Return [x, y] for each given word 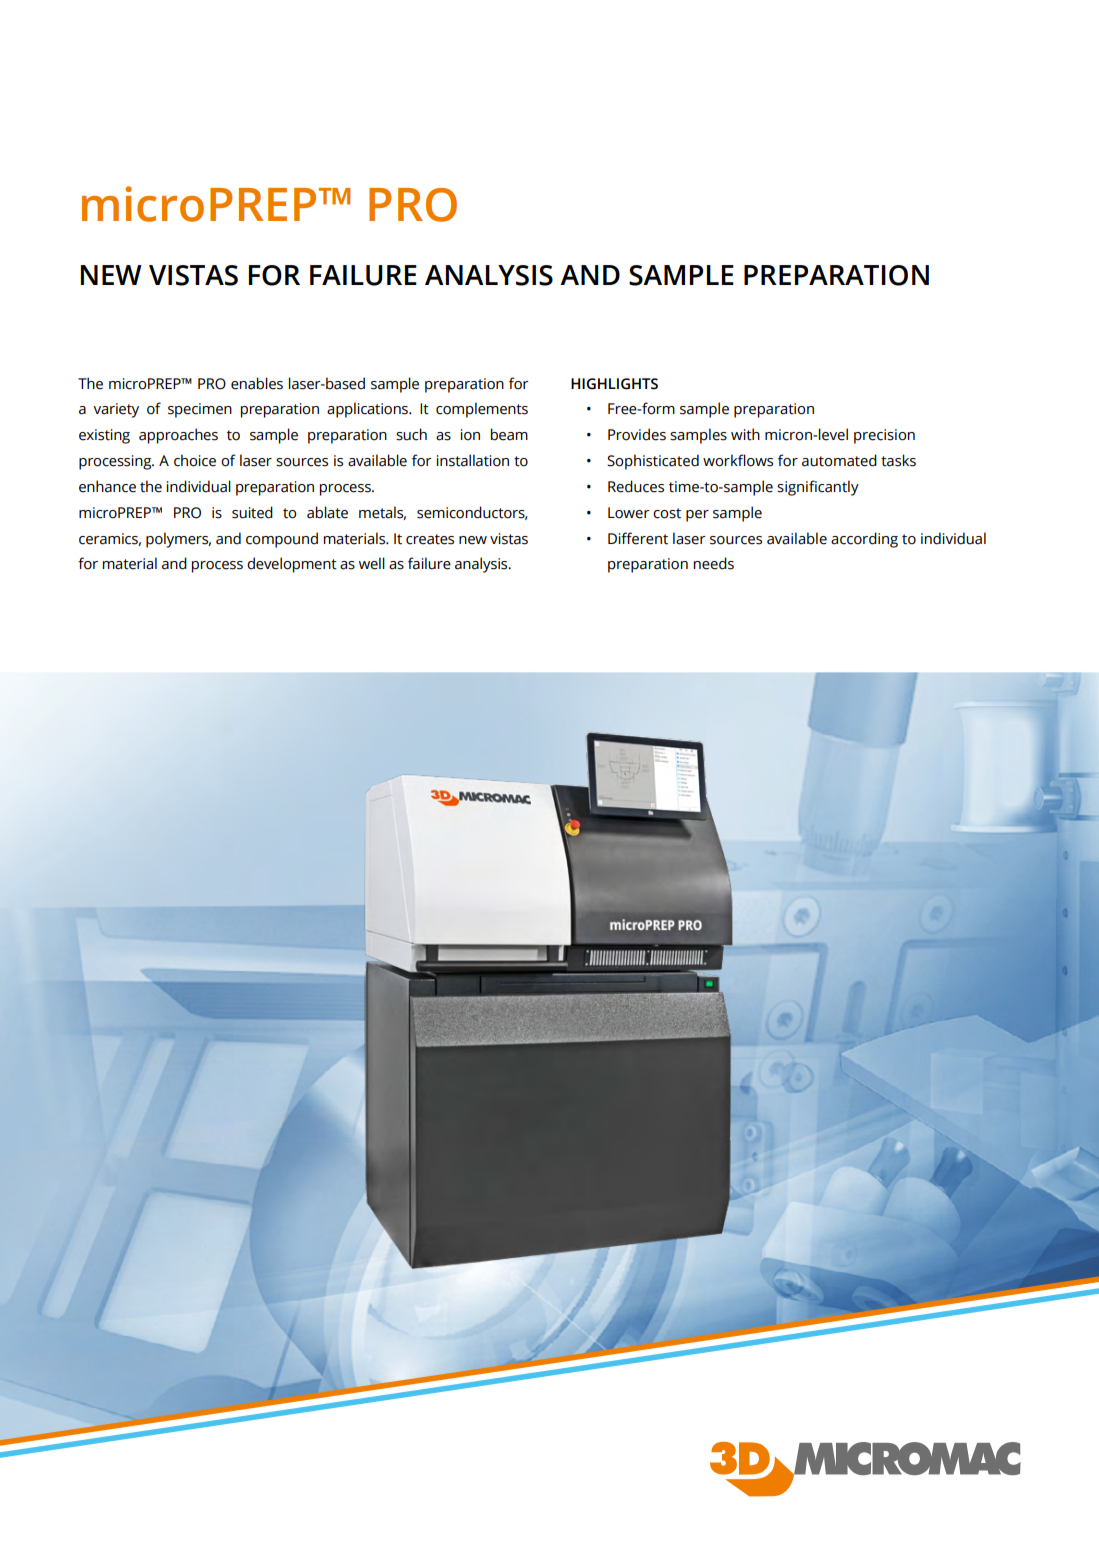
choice [195, 460]
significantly [818, 488]
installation [473, 460]
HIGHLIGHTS [614, 384]
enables [257, 383]
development [292, 565]
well [372, 563]
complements [482, 410]
